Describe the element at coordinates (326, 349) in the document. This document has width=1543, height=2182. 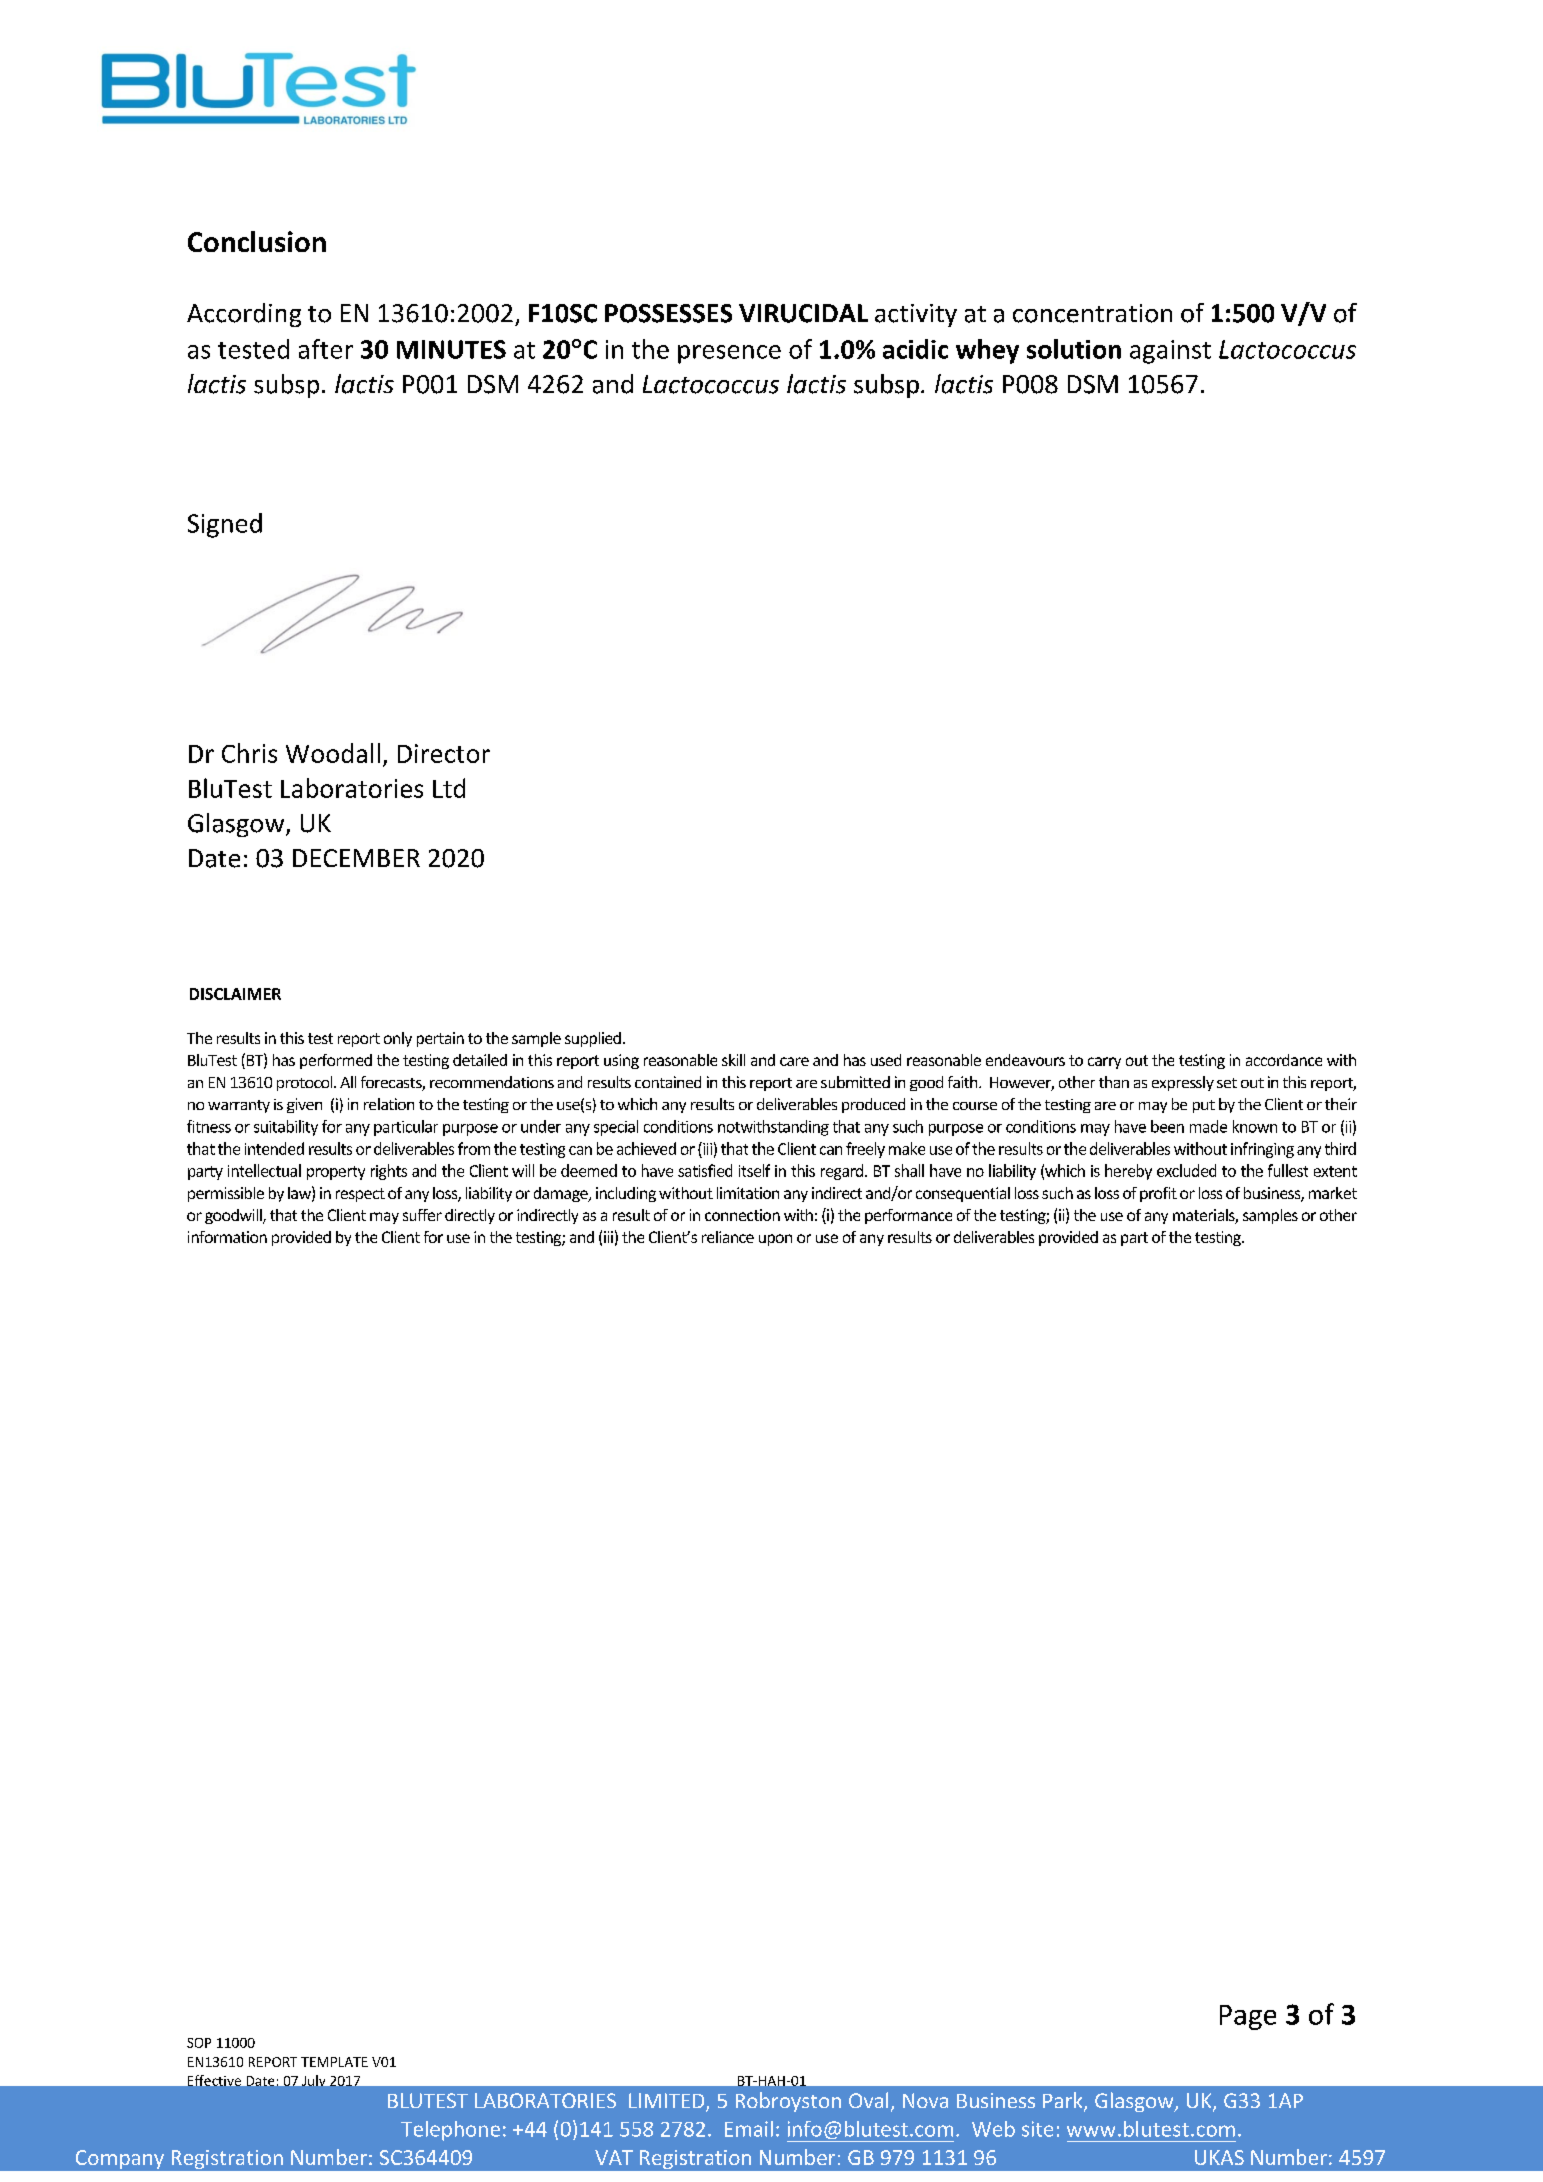
I see `after` at that location.
